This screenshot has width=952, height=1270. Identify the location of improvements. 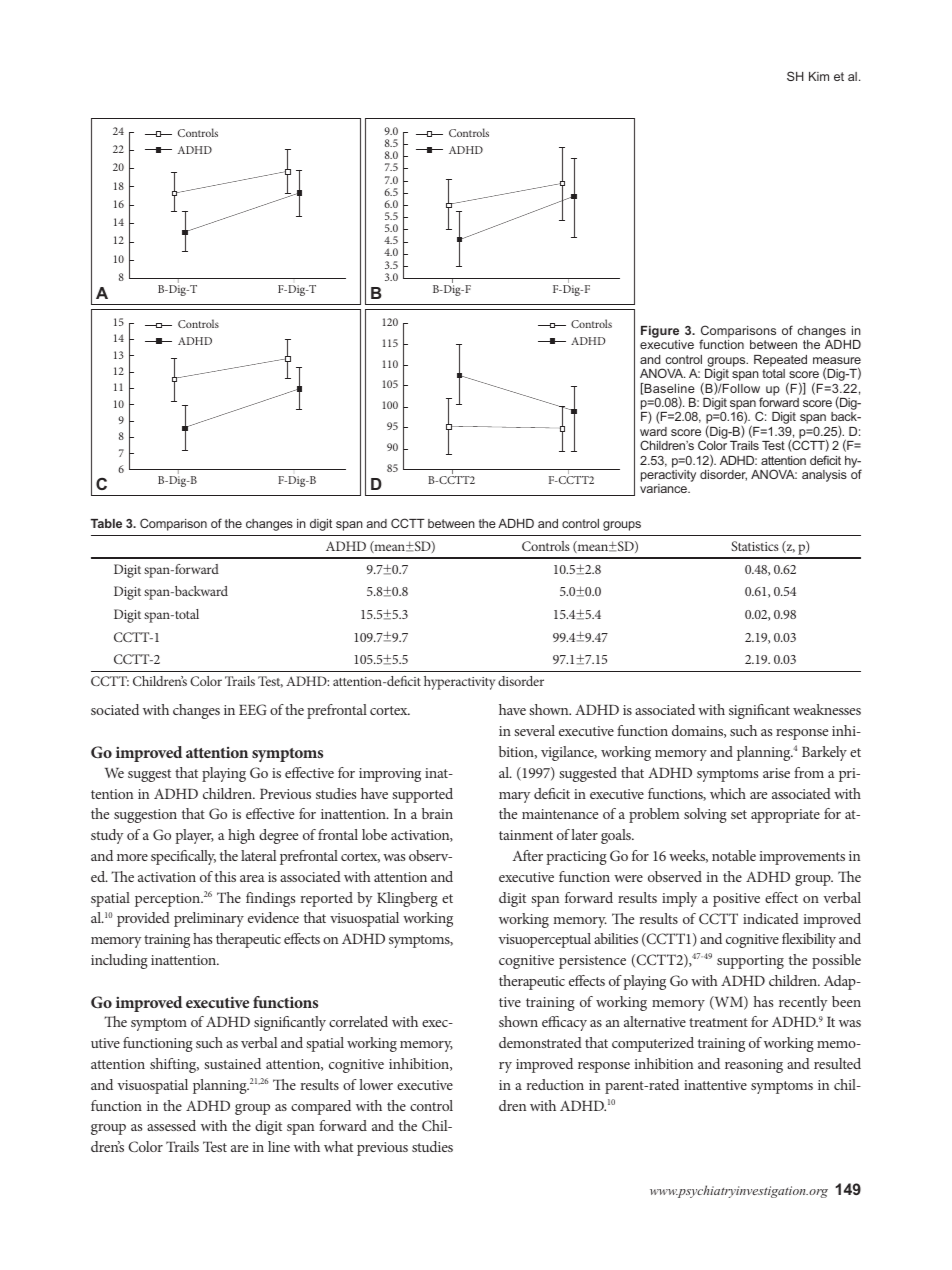
(802, 858).
